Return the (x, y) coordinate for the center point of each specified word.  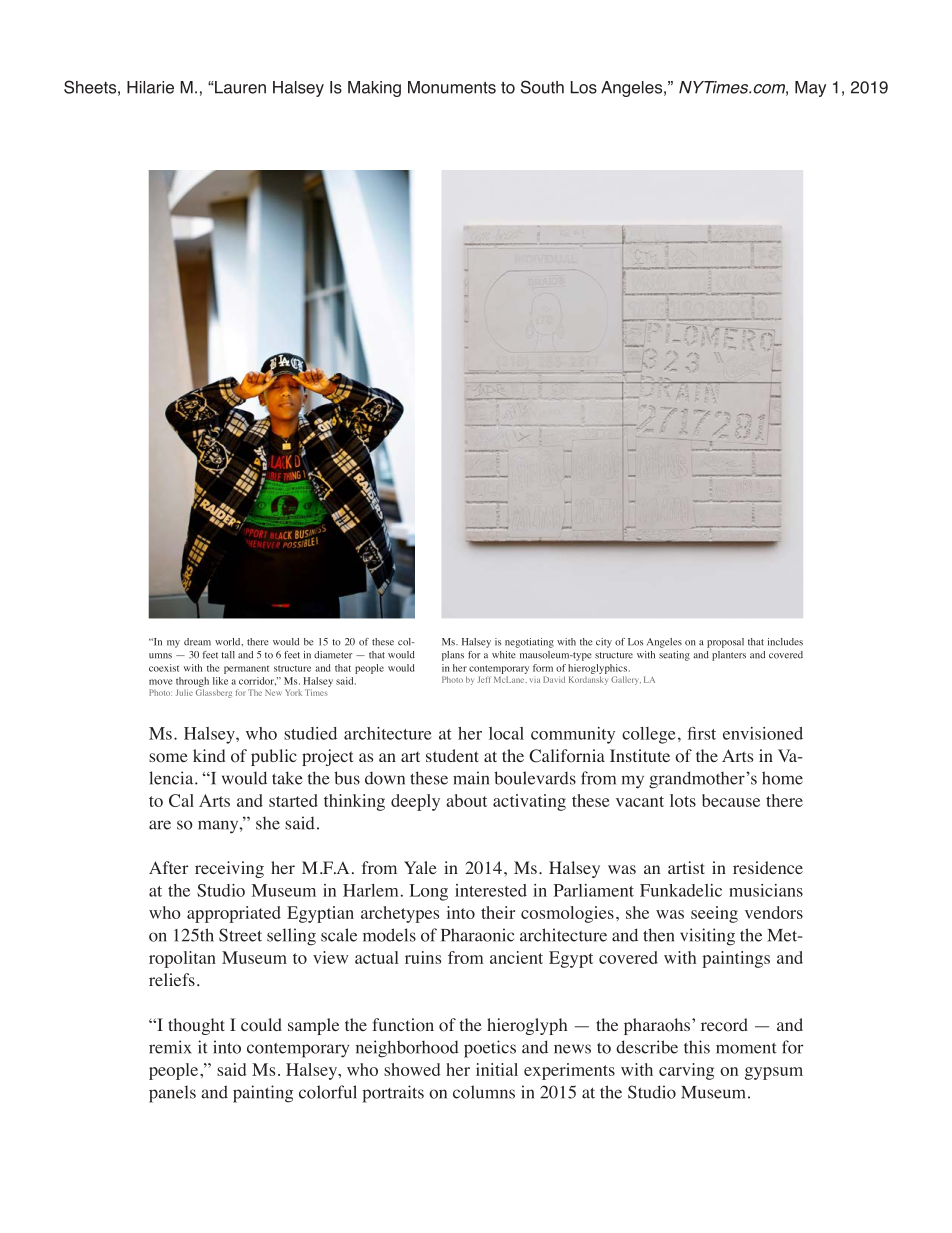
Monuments (452, 87)
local (506, 733)
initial (497, 1069)
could (261, 1025)
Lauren (239, 87)
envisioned (763, 733)
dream (197, 642)
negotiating (529, 643)
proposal (725, 643)
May (810, 89)
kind (209, 755)
